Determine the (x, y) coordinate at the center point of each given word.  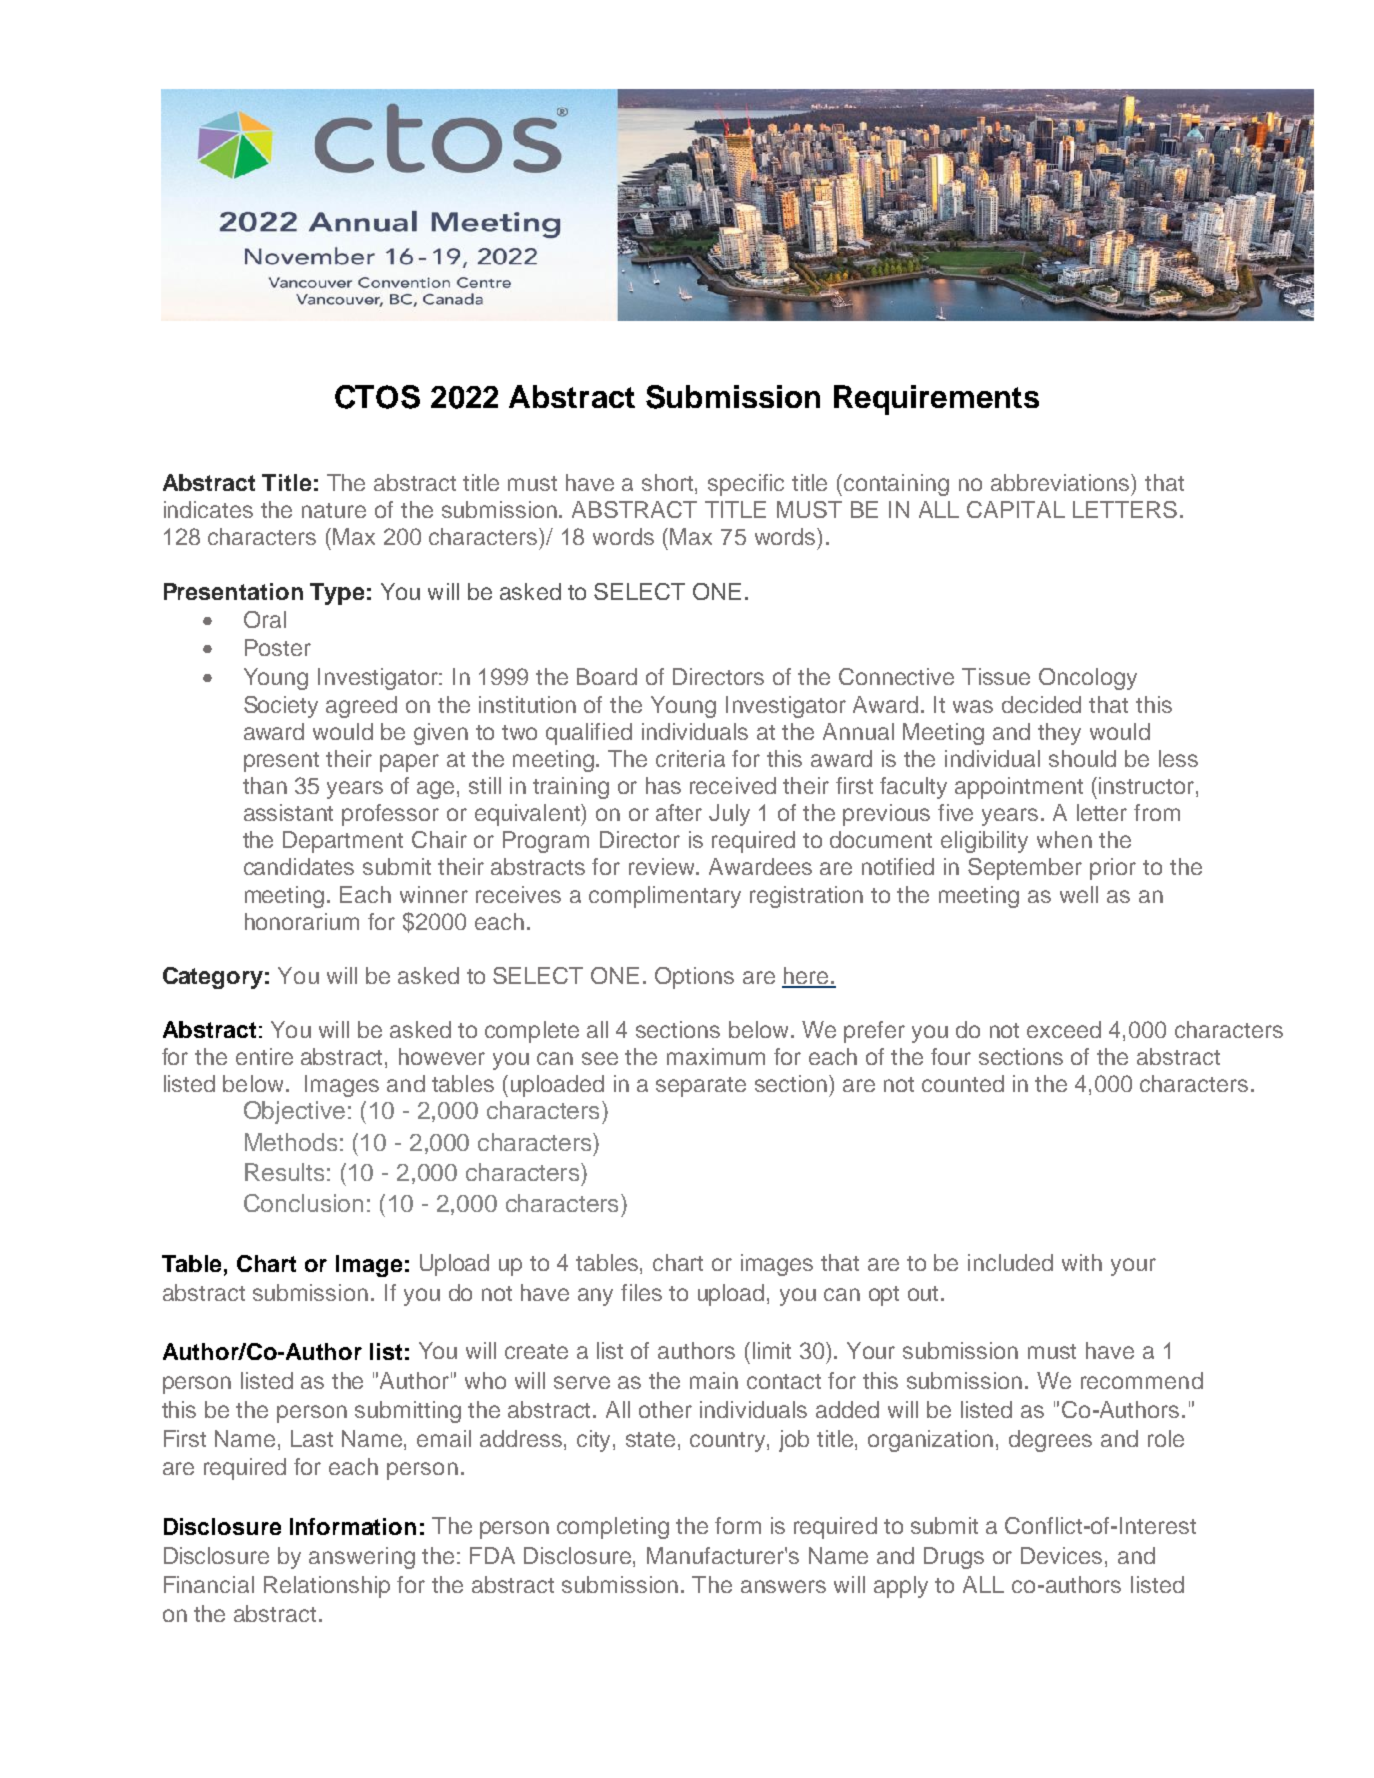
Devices (1061, 1555)
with (1082, 1262)
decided (1041, 704)
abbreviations (1061, 482)
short (669, 482)
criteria (690, 758)
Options (694, 978)
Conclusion (303, 1203)
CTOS (377, 397)
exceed (1064, 1029)
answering (362, 1558)
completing (613, 1528)
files (641, 1292)
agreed (361, 707)
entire (264, 1056)
